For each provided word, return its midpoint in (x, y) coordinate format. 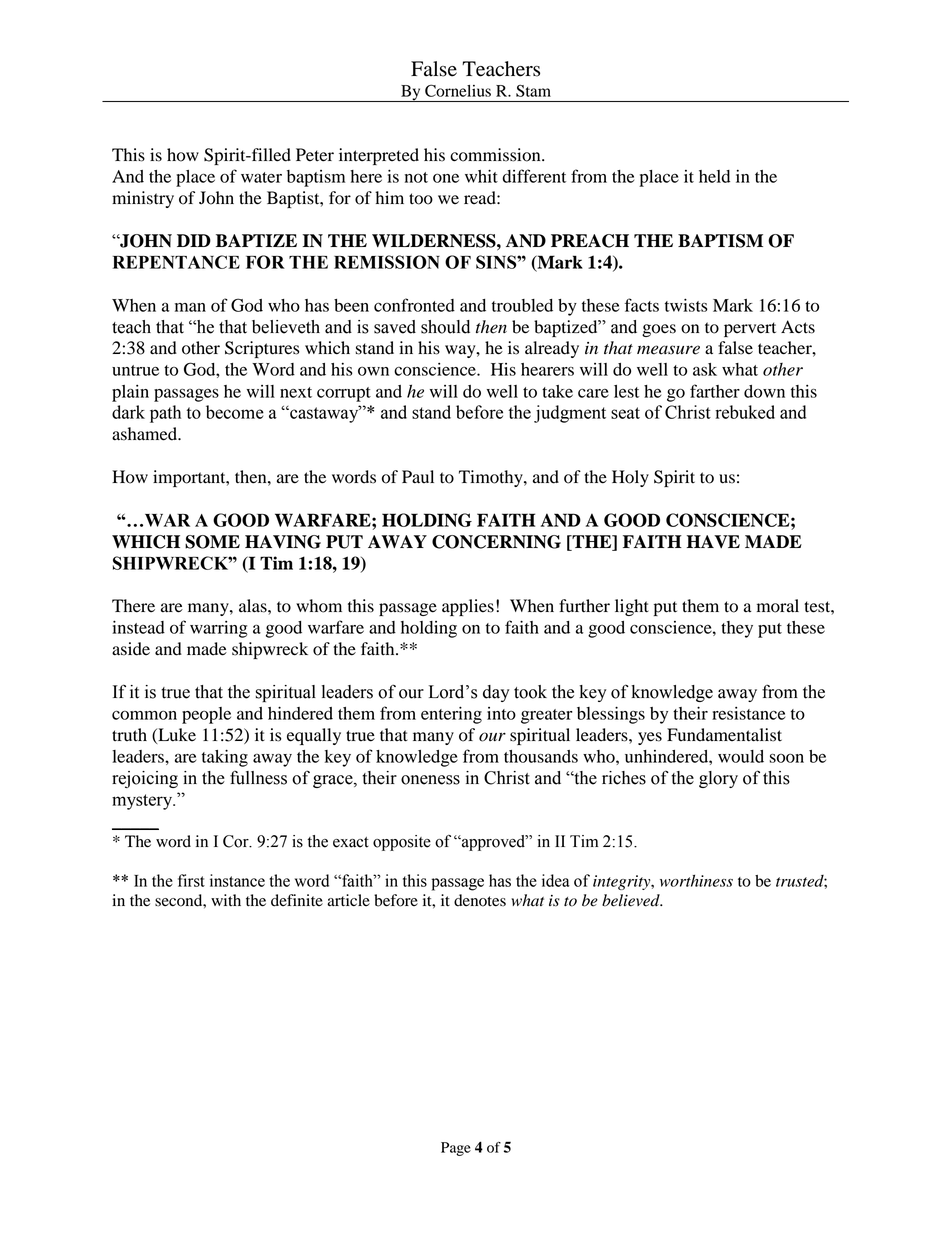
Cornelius (458, 90)
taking (225, 758)
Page (456, 1149)
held (714, 176)
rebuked (745, 412)
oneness (430, 780)
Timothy (492, 478)
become (235, 412)
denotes (480, 900)
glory (718, 779)
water (261, 177)
